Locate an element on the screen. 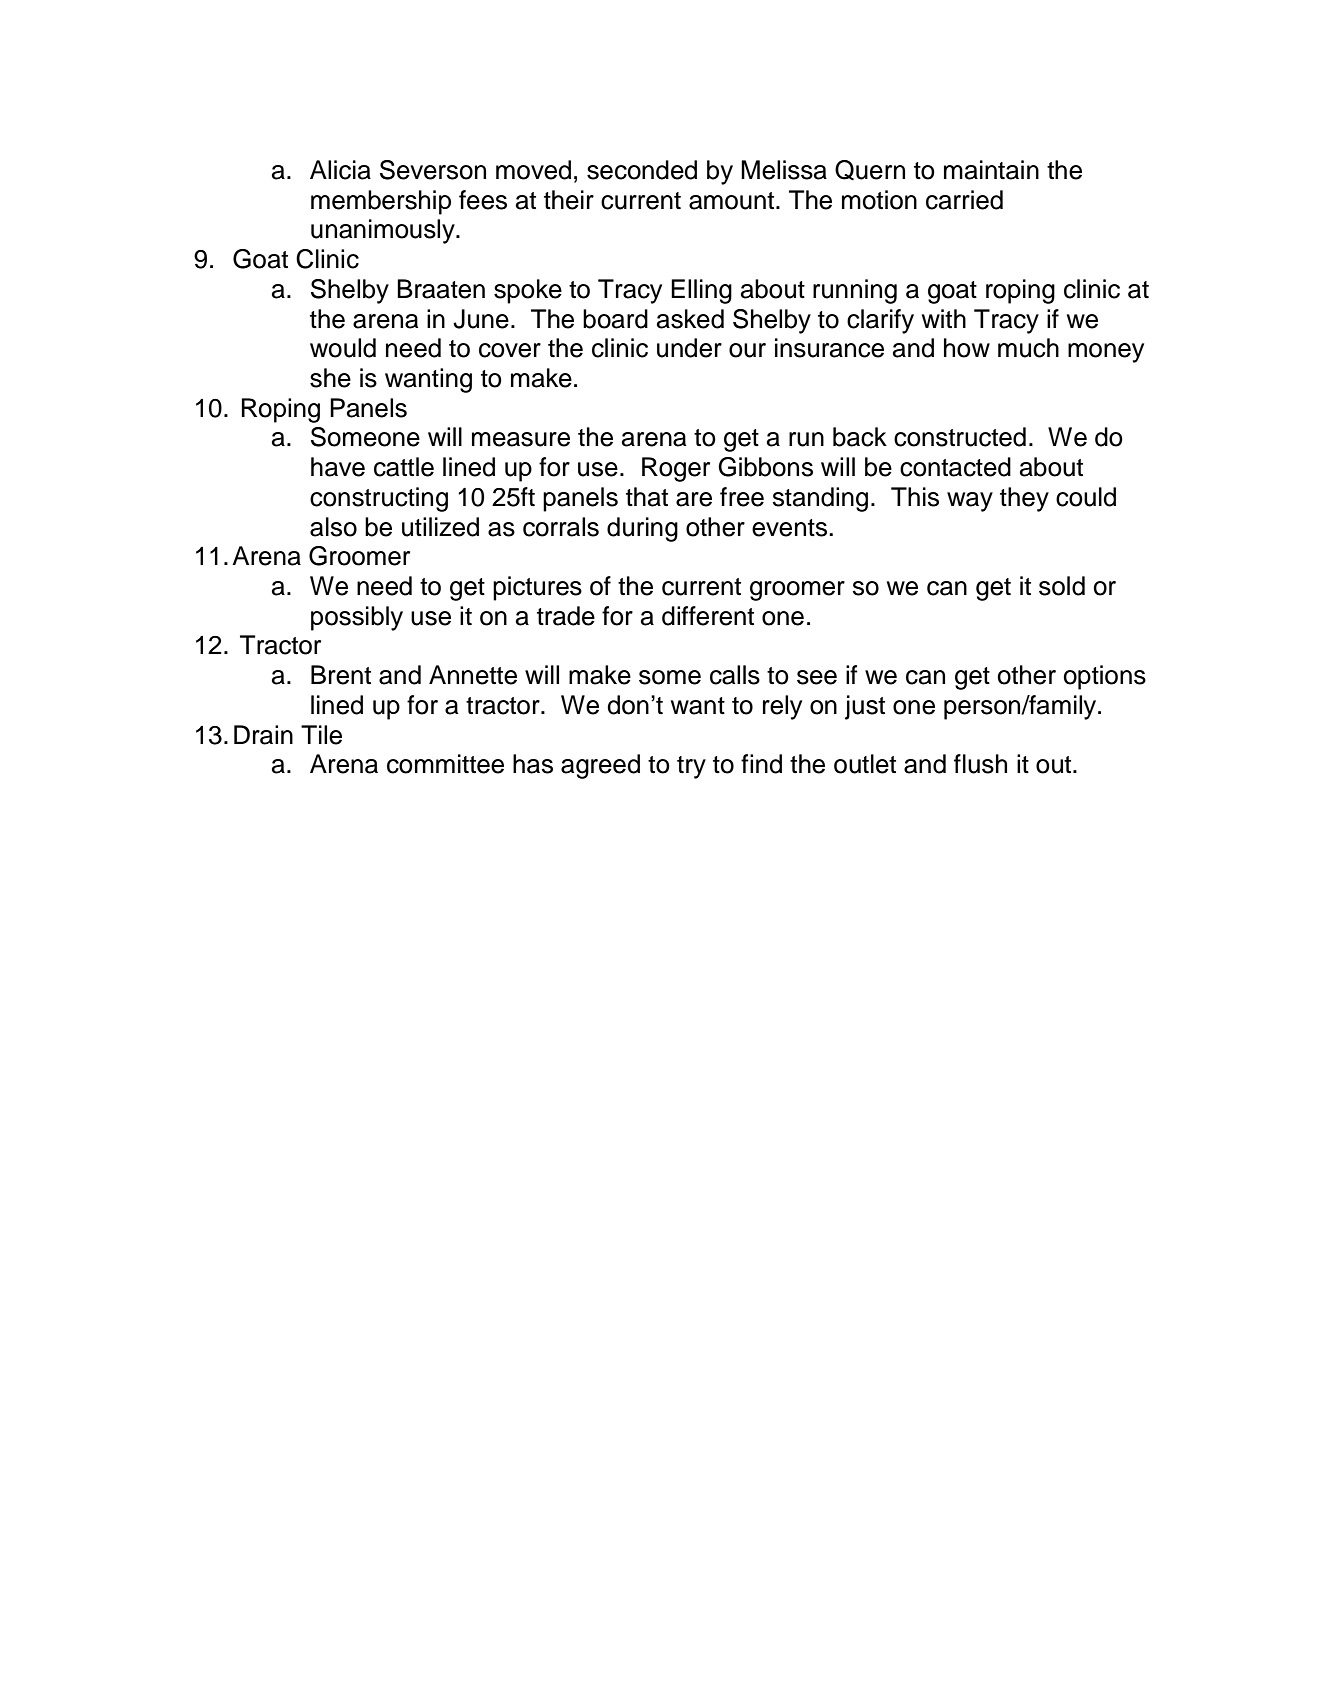  sold is located at coordinates (1062, 586).
